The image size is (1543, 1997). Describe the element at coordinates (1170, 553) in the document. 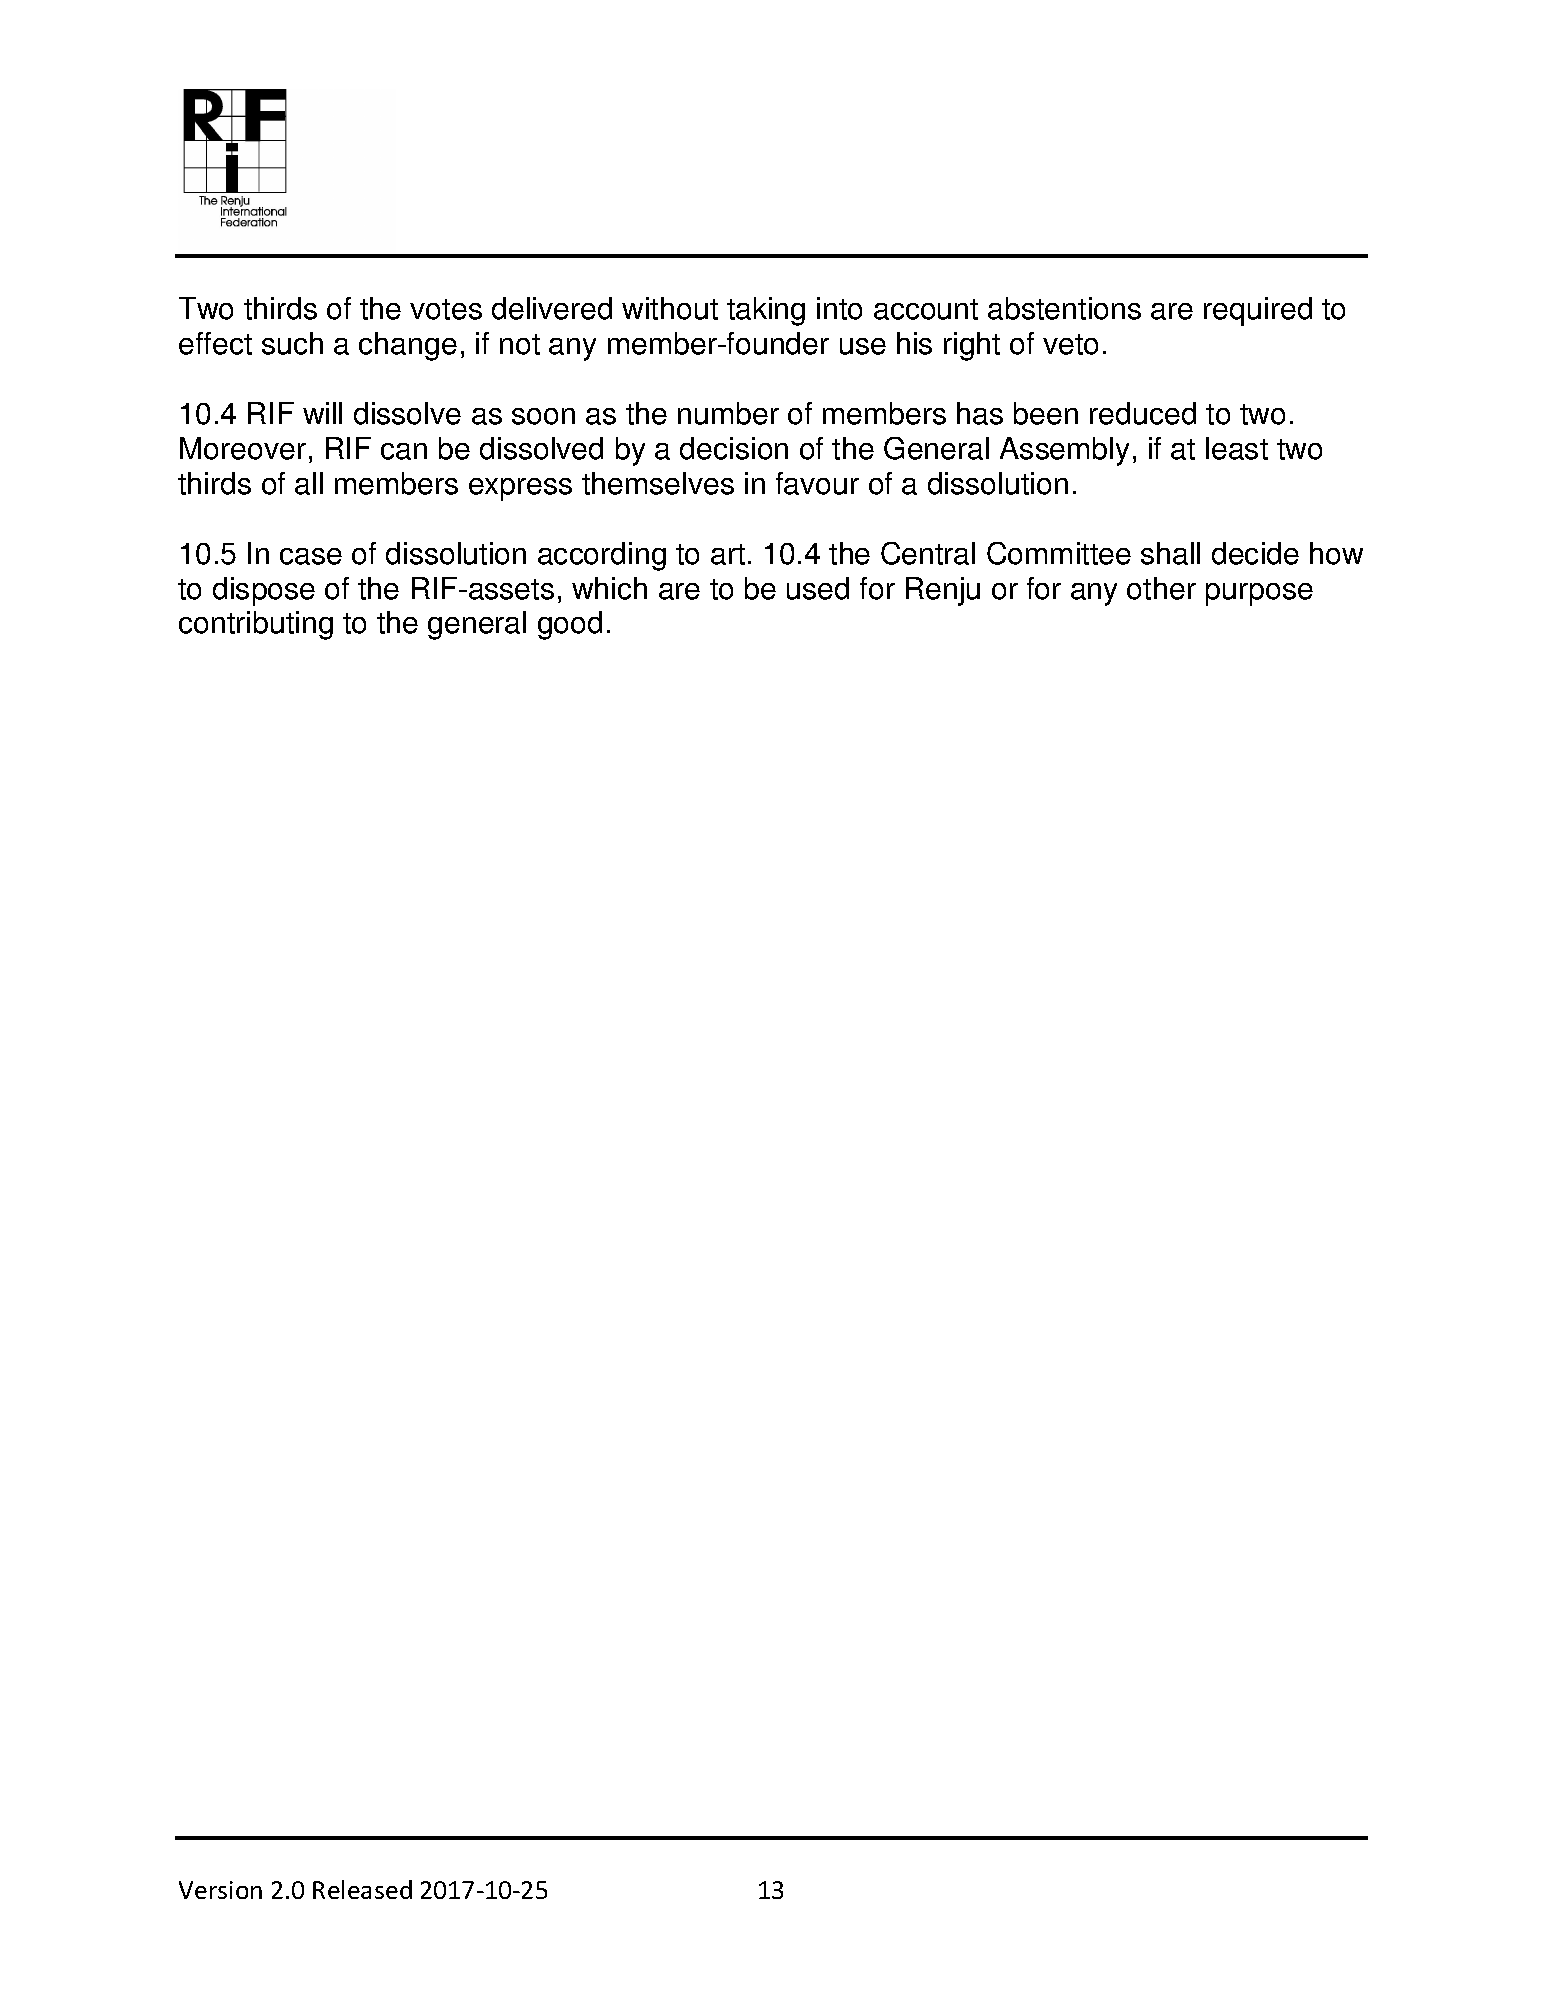

I see `shall` at that location.
